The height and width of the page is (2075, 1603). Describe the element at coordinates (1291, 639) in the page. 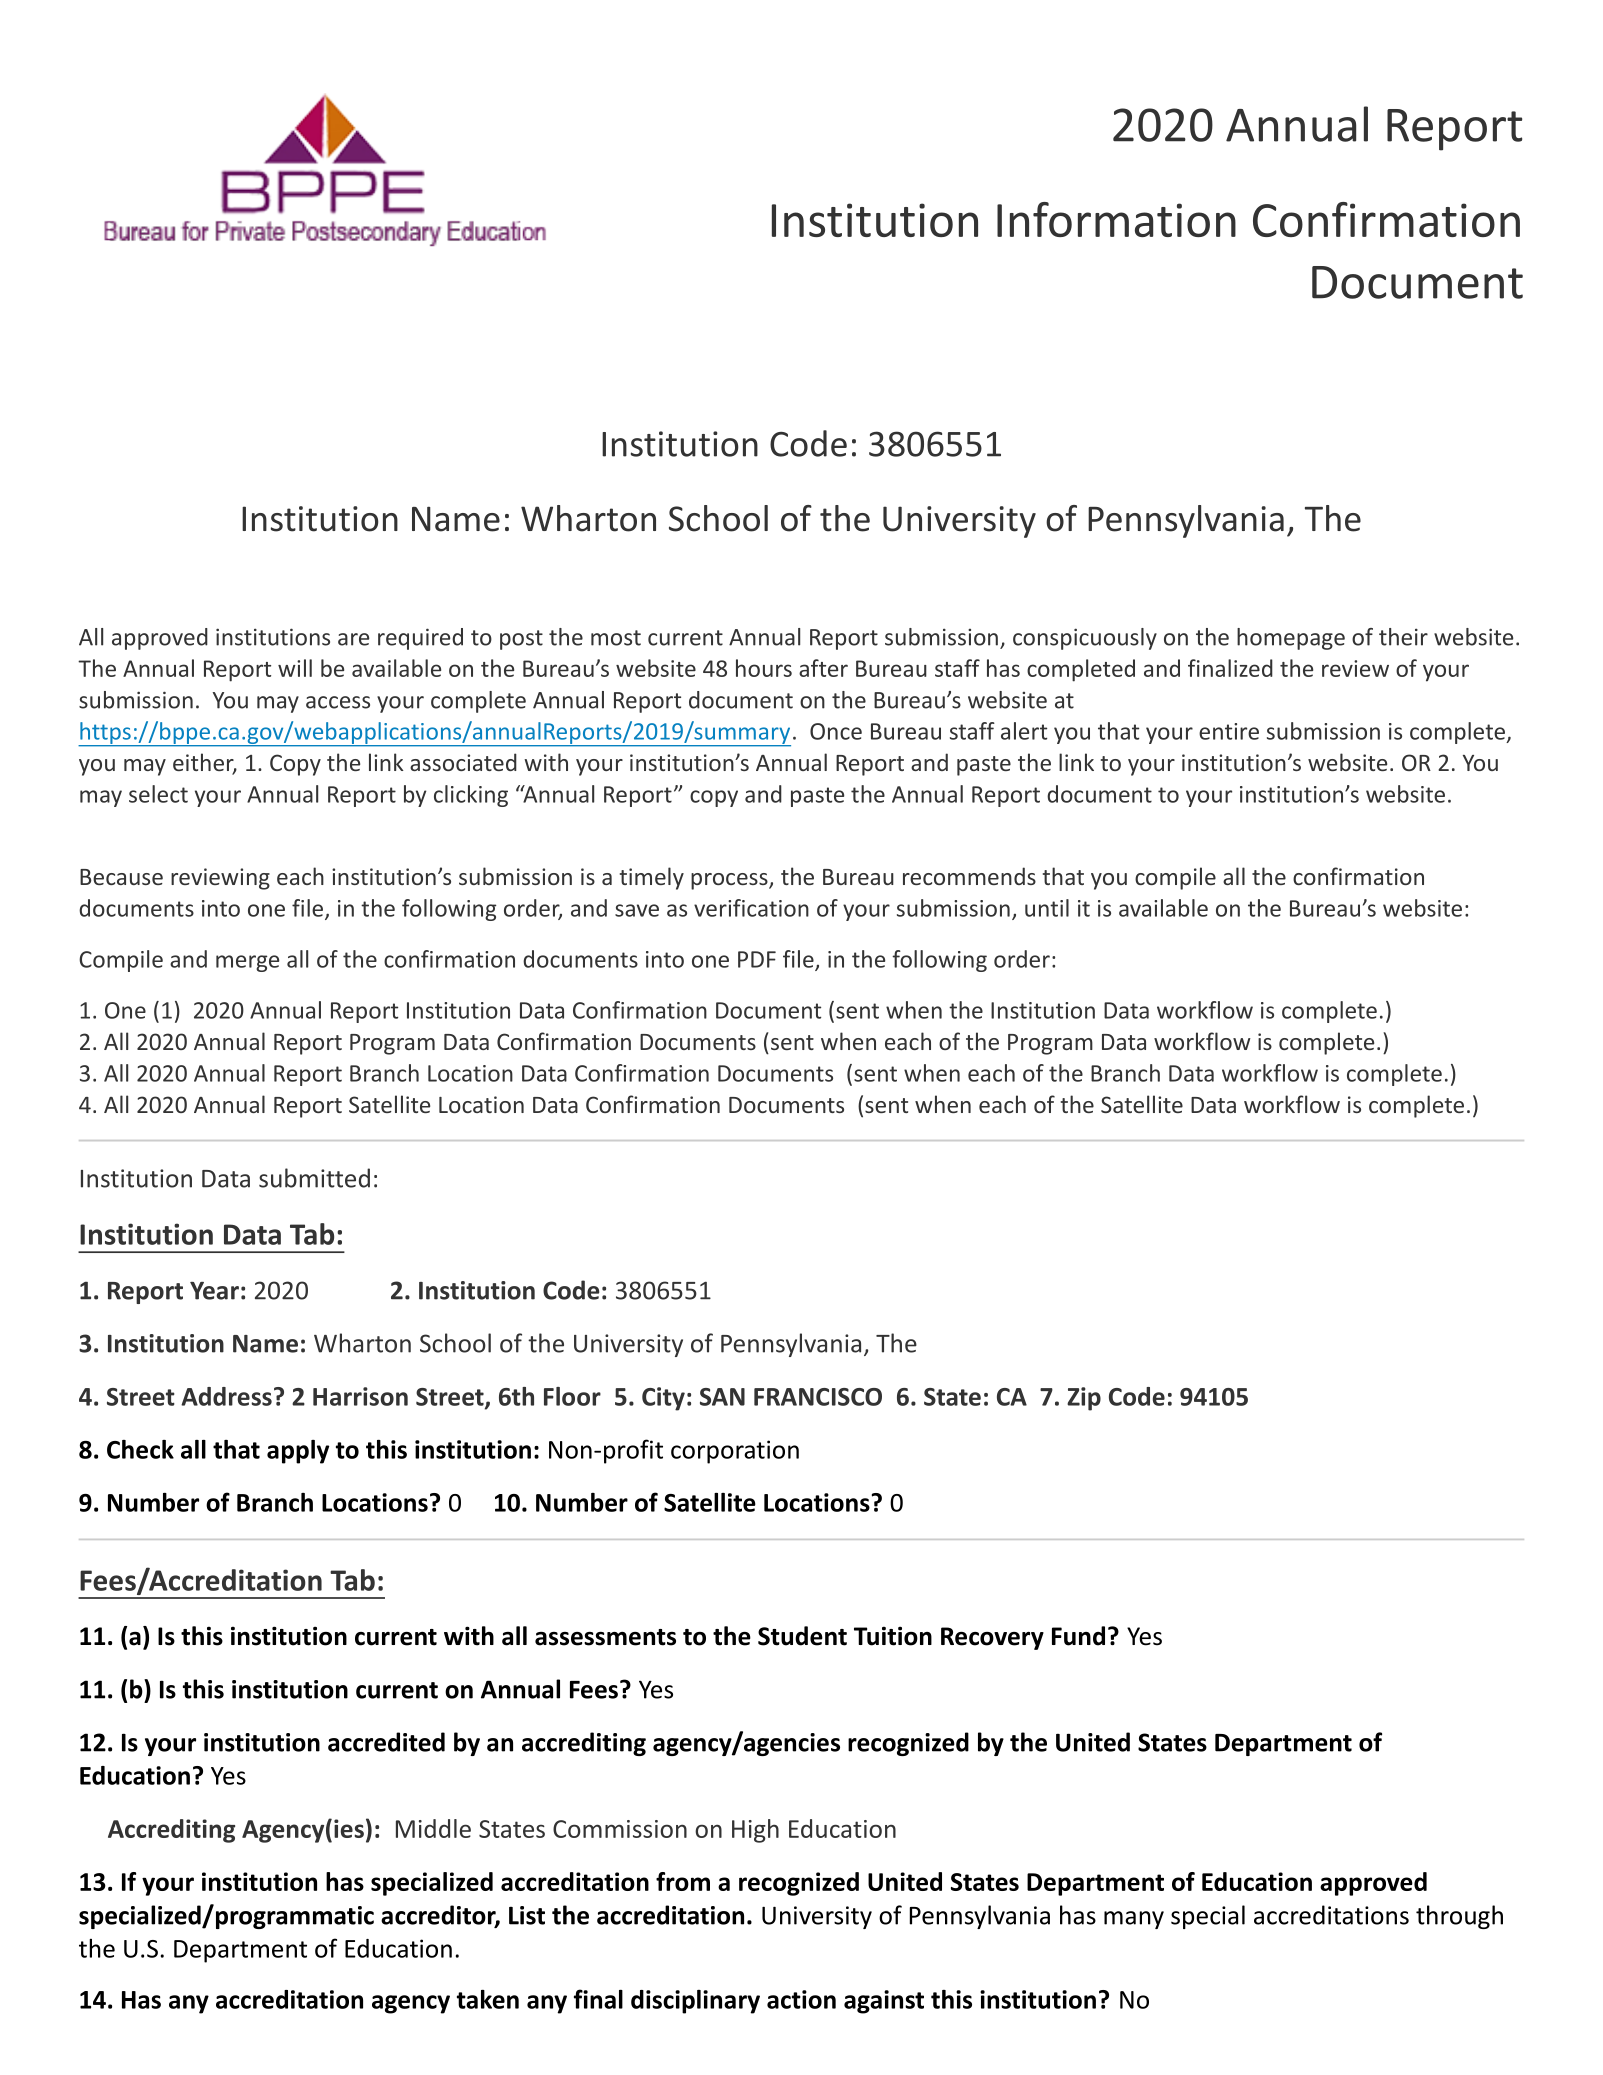

I see `homepage` at that location.
